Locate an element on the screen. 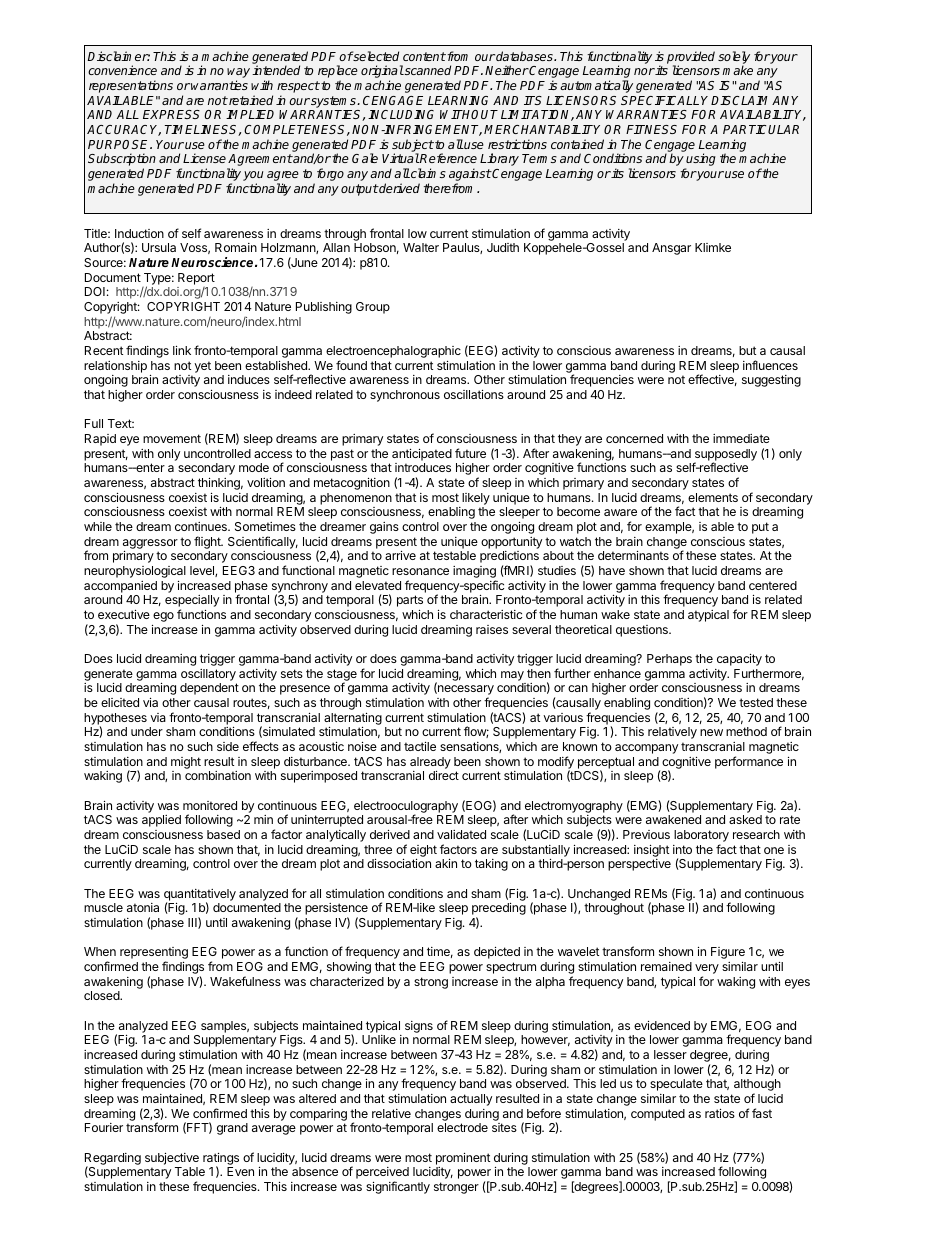 The height and width of the screenshot is (1233, 952). scanned is located at coordinates (427, 70).
